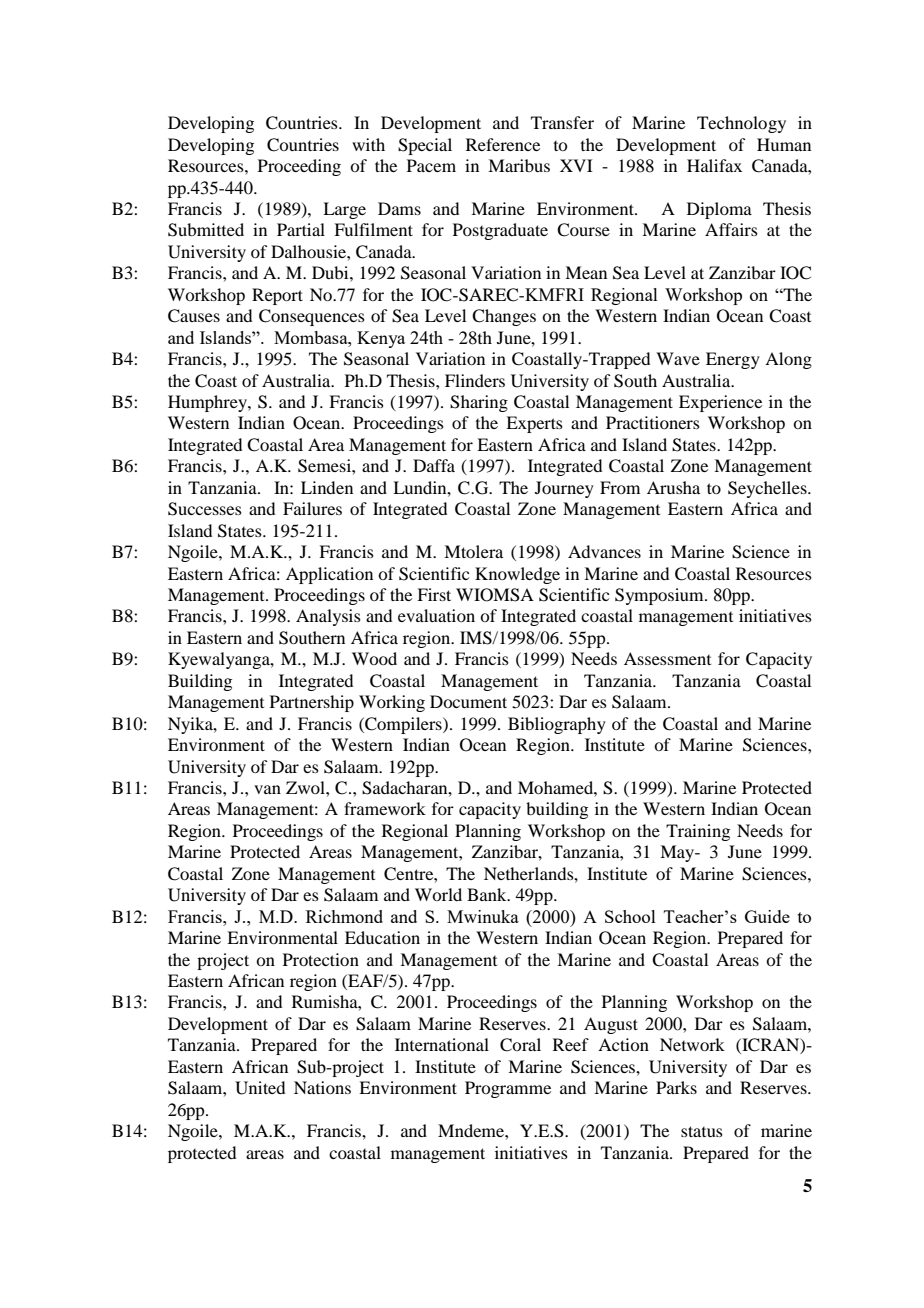  What do you see at coordinates (301, 229) in the image?
I see `Partial` at bounding box center [301, 229].
